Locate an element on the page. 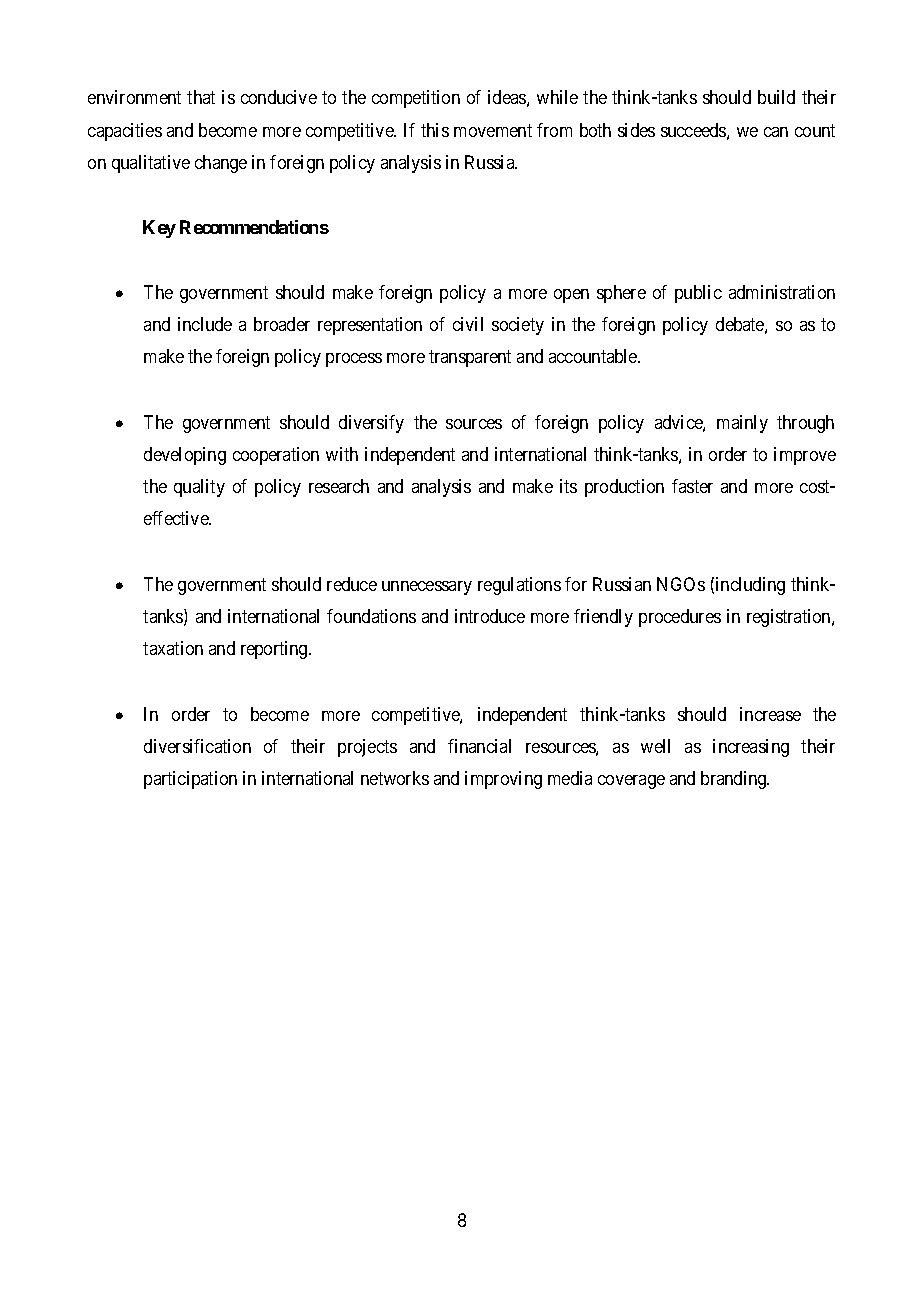 Image resolution: width=924 pixels, height=1308 pixels. introduce is located at coordinates (490, 616).
